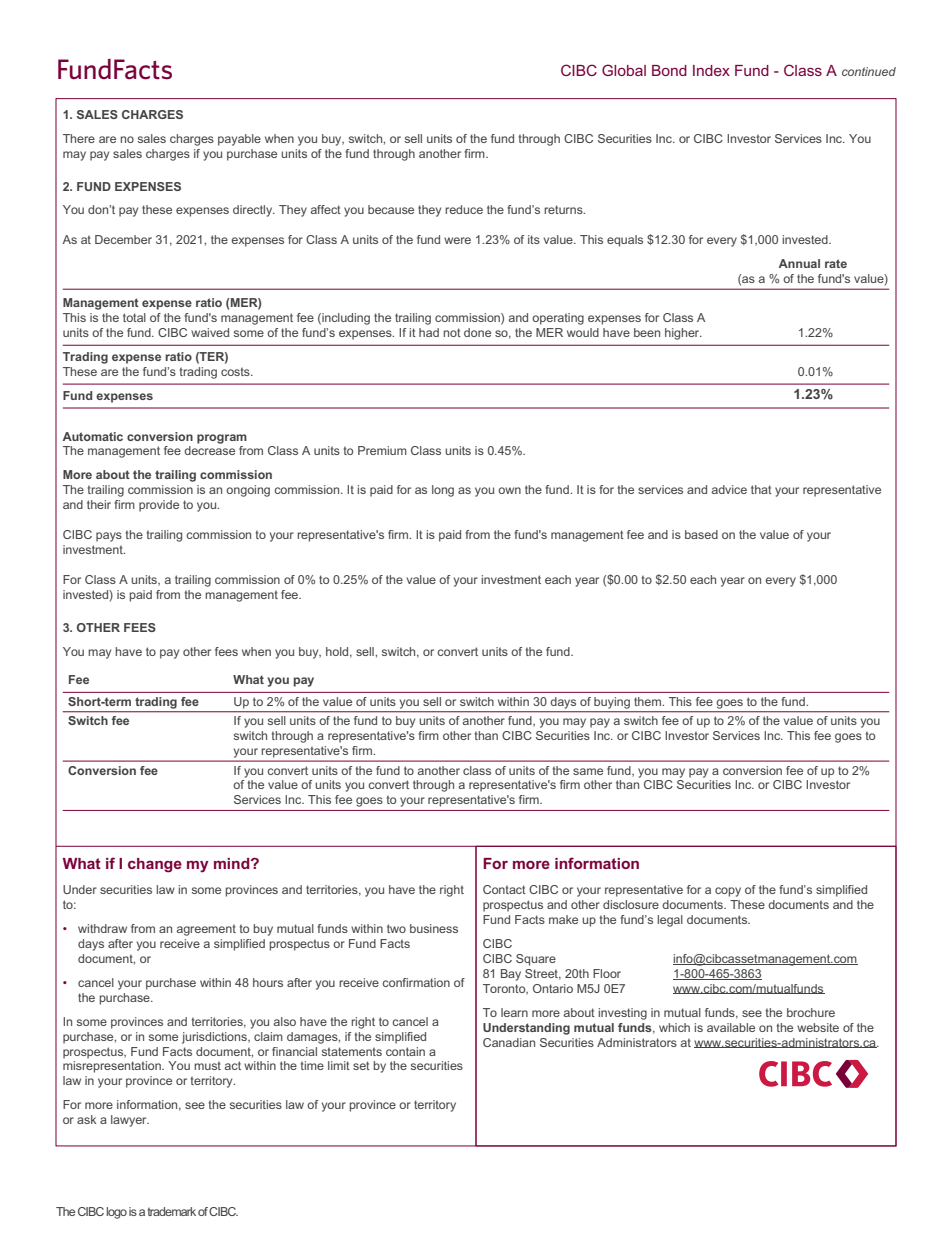  Describe the element at coordinates (155, 865) in the screenshot. I see `change` at that location.
